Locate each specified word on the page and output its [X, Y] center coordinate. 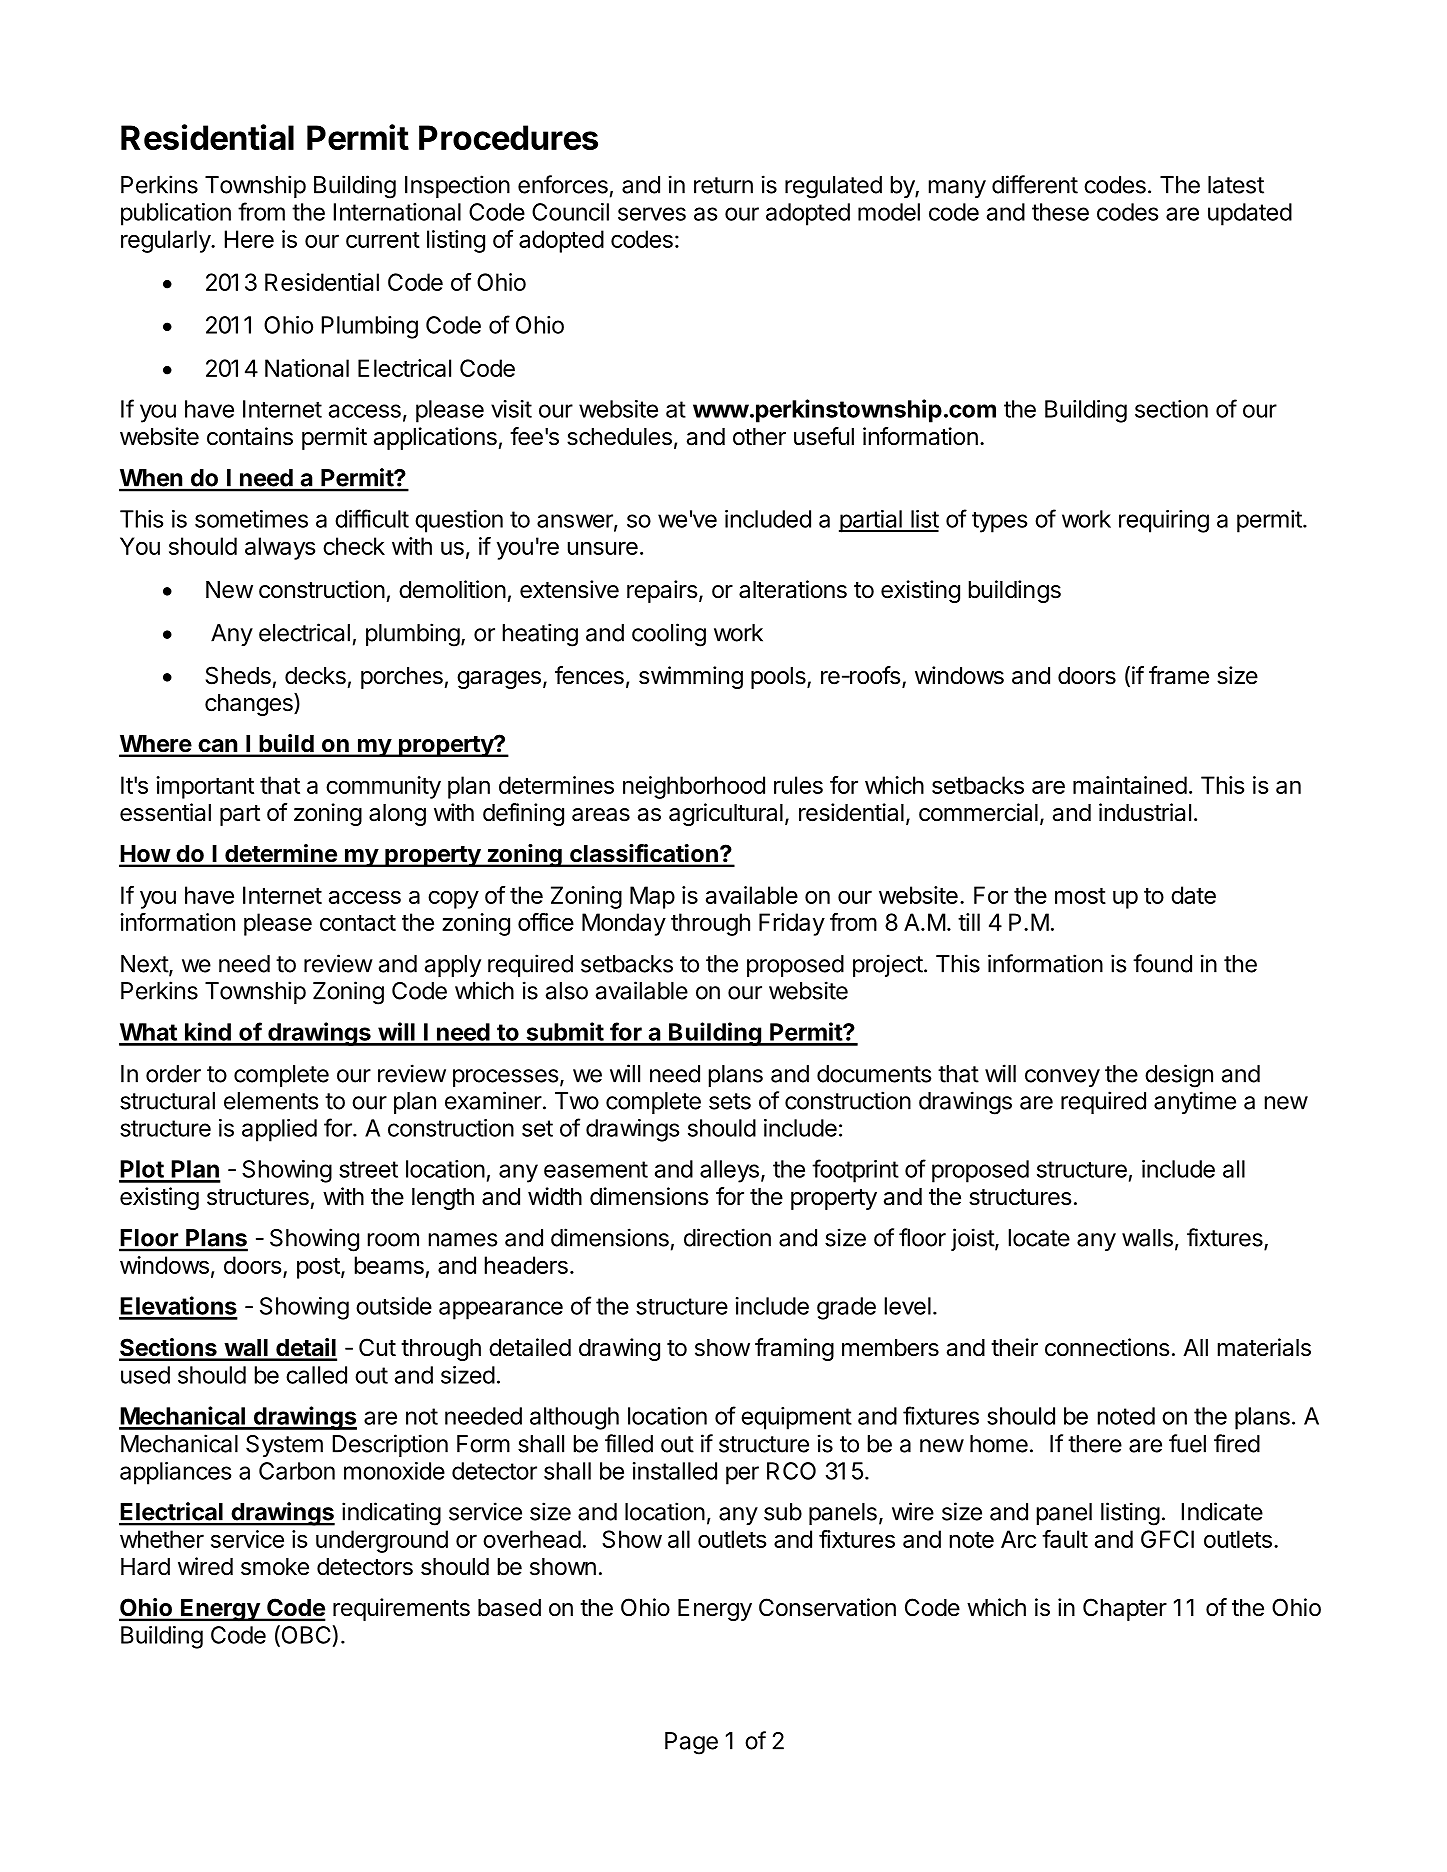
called [316, 1375]
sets [730, 1101]
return [723, 185]
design [1179, 1076]
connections [1107, 1347]
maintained [1130, 785]
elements [271, 1101]
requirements [401, 1609]
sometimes [251, 519]
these [1060, 212]
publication [176, 214]
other [759, 437]
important [205, 787]
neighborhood [694, 787]
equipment [796, 1418]
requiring [1164, 521]
